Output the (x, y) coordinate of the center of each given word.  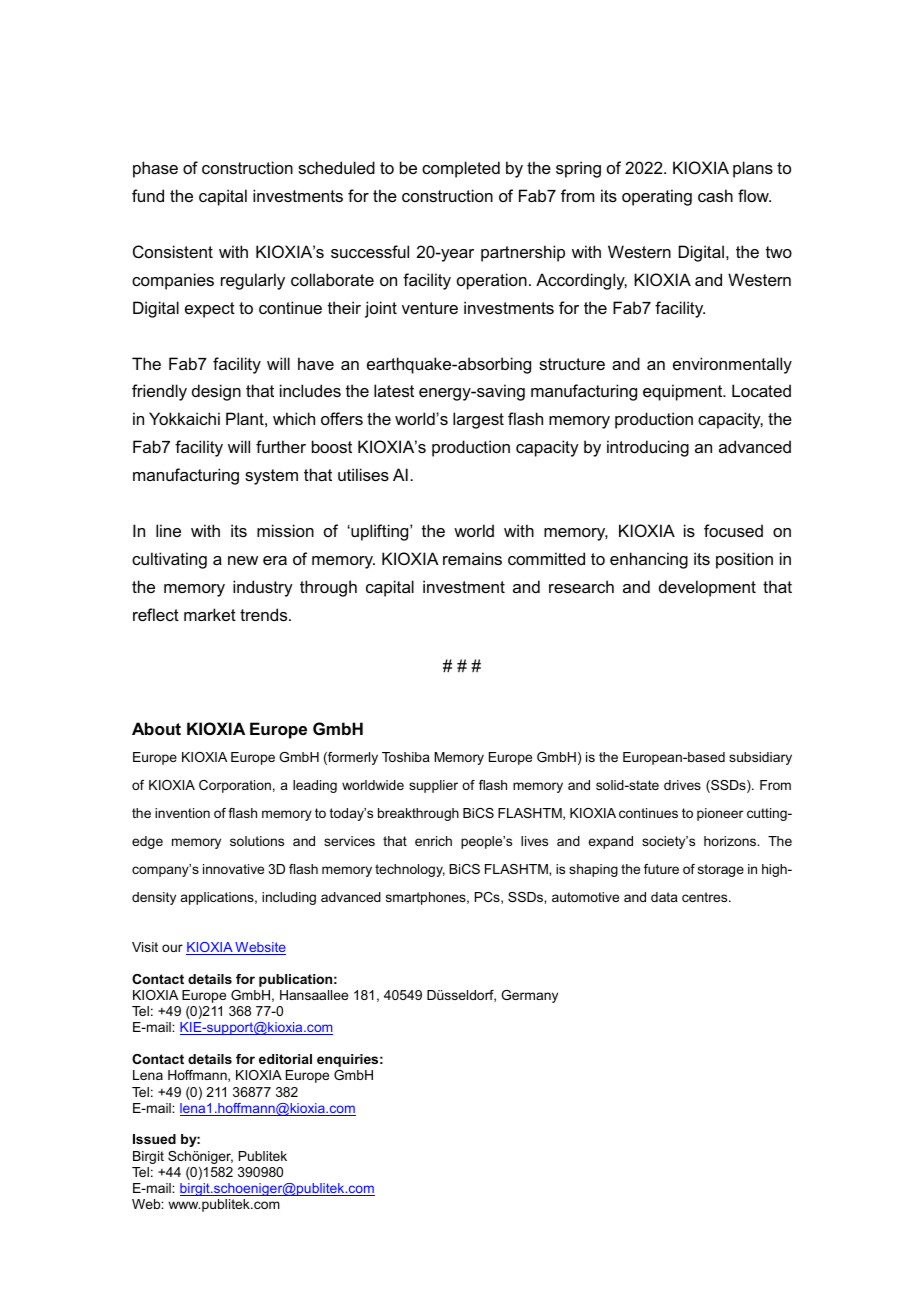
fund (148, 195)
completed (461, 169)
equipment (684, 392)
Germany (529, 996)
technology (410, 870)
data (664, 897)
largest (478, 420)
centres (706, 897)
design (216, 392)
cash (715, 195)
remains (472, 558)
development (707, 588)
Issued (154, 1139)
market (210, 614)
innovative (233, 869)
